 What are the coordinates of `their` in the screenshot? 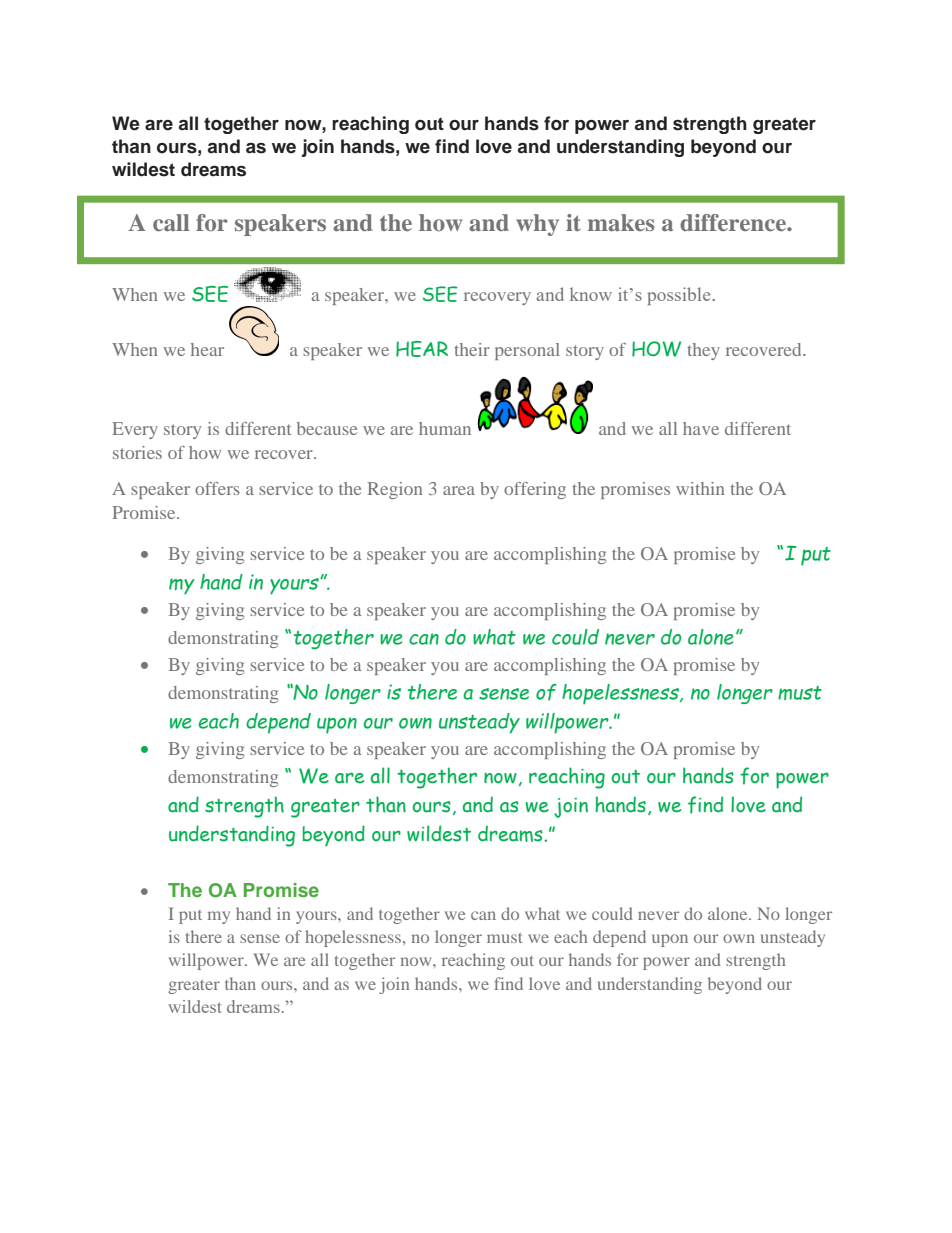 It's located at (472, 349).
